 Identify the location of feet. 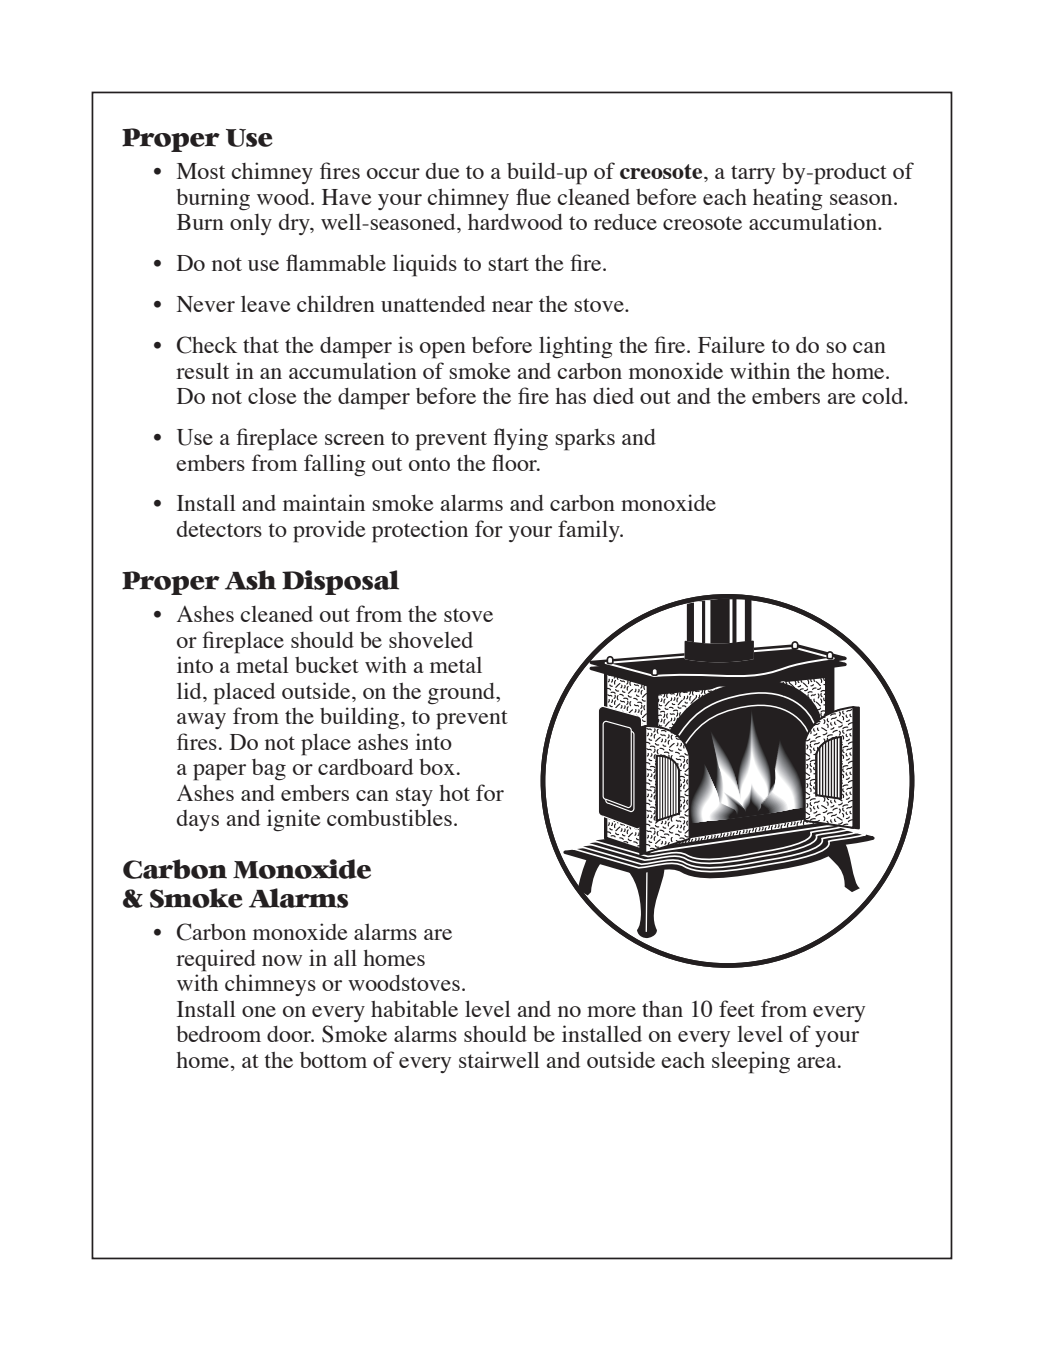
(737, 1008).
